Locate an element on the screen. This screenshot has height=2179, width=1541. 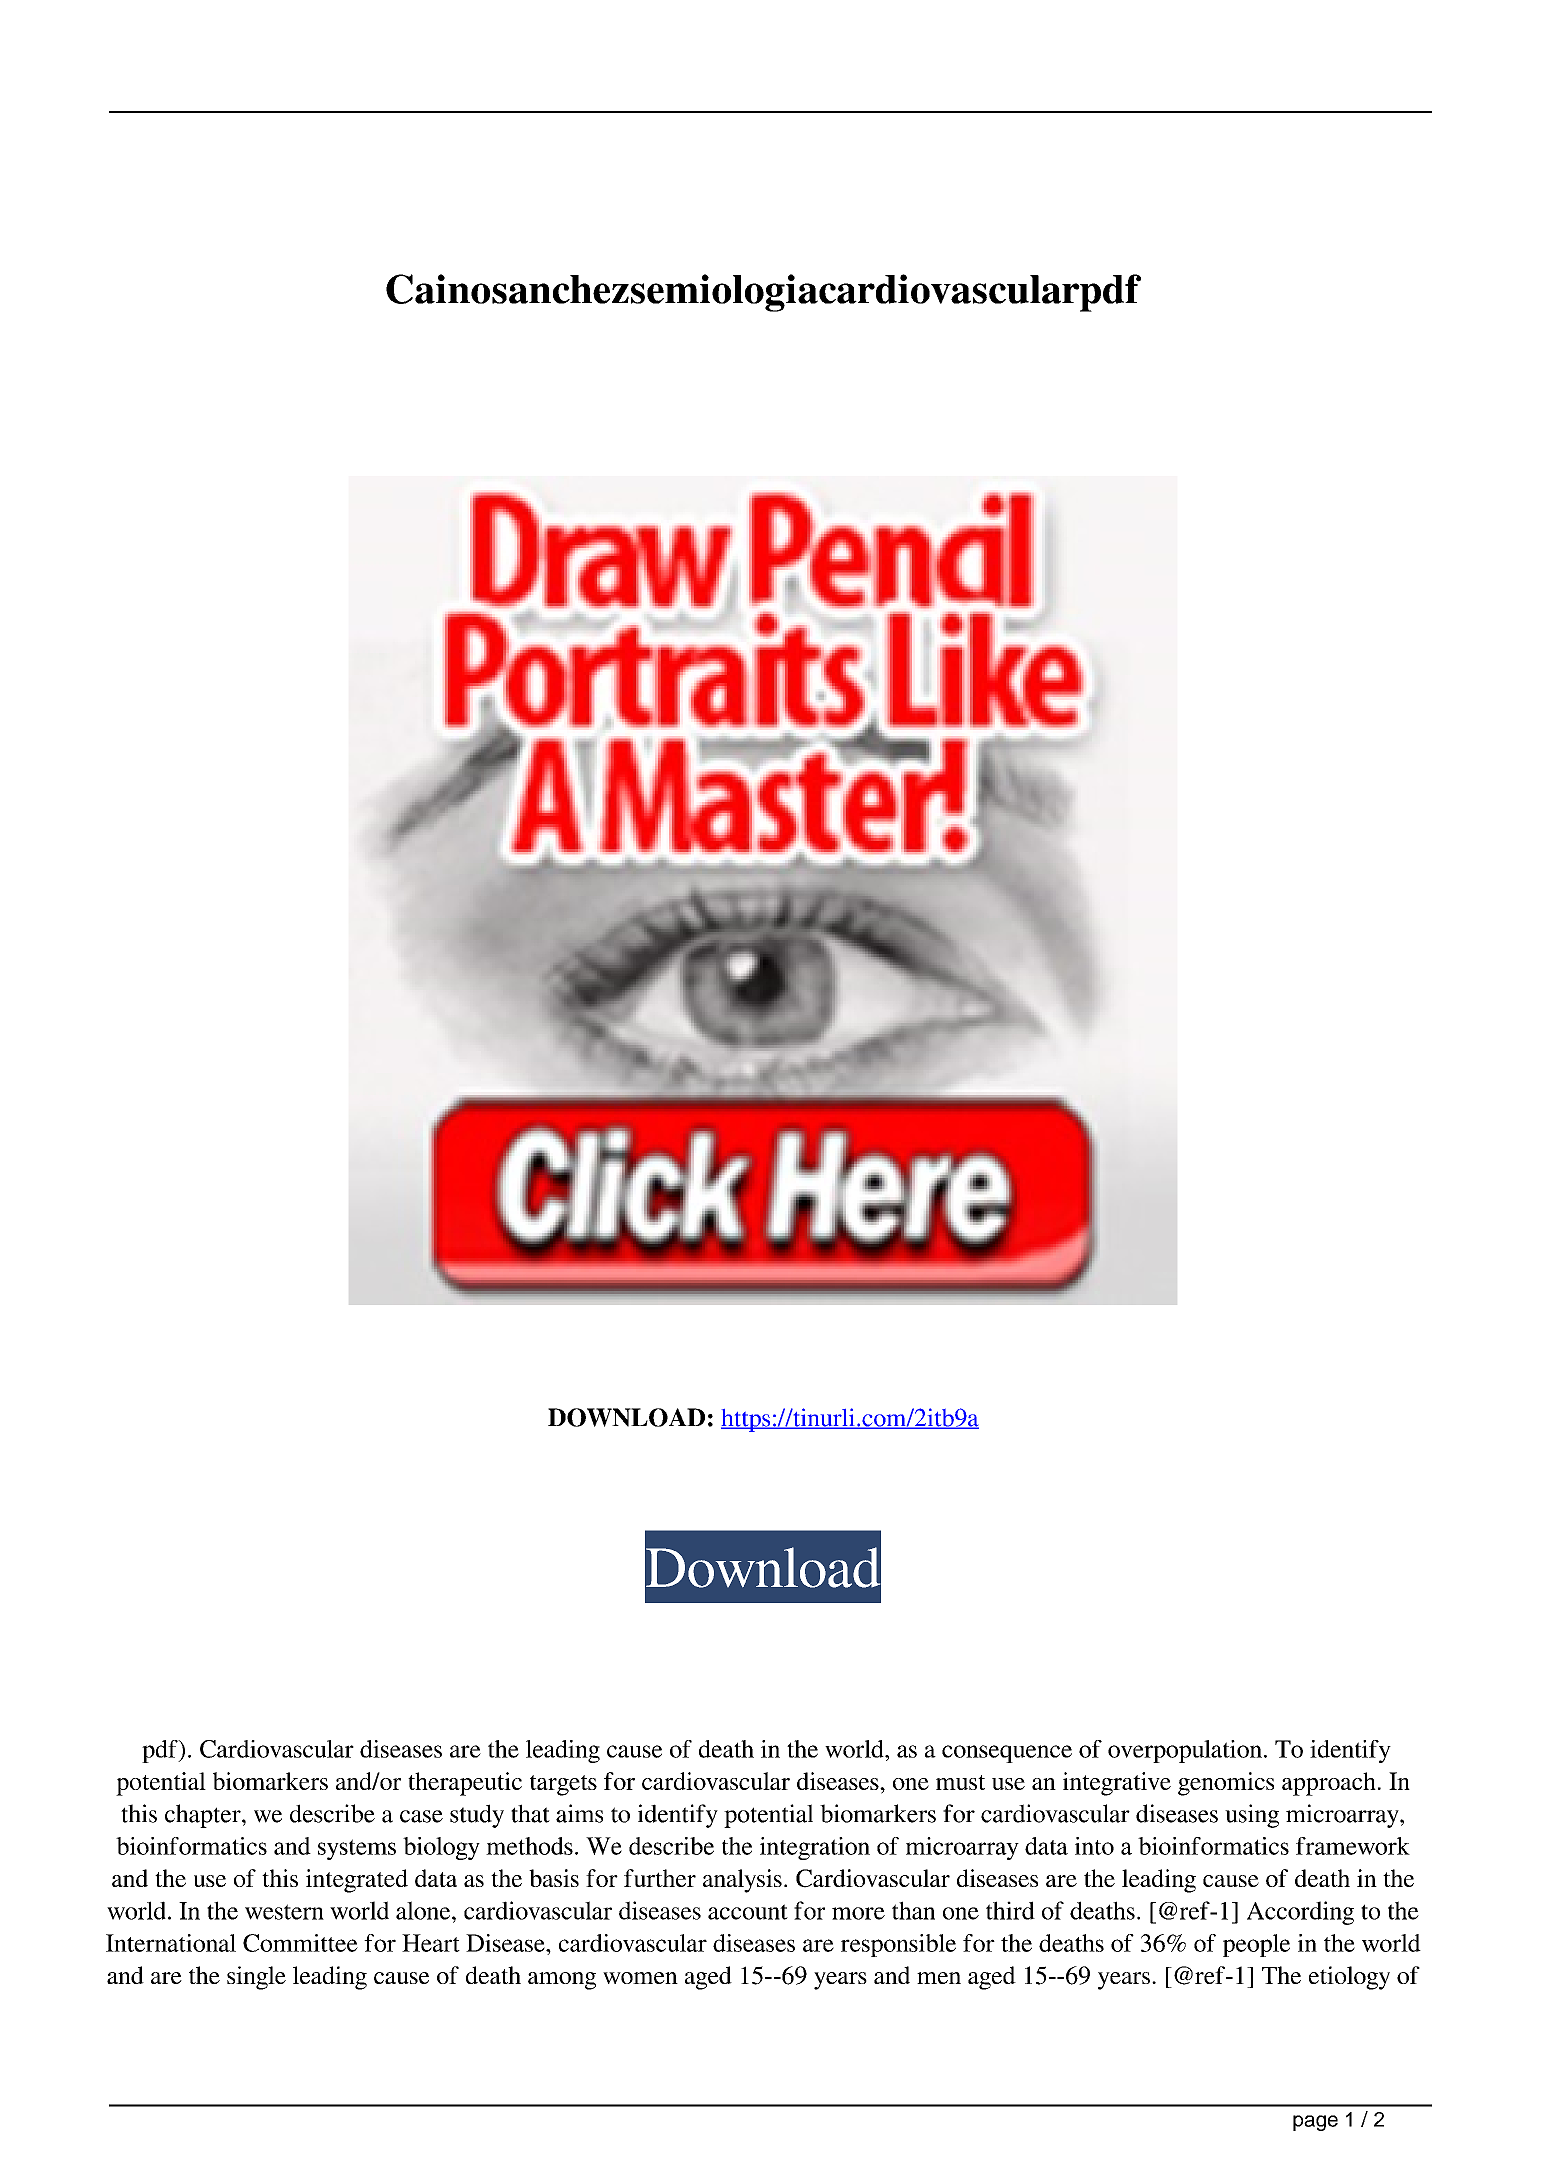
overpopulation is located at coordinates (1185, 1751).
